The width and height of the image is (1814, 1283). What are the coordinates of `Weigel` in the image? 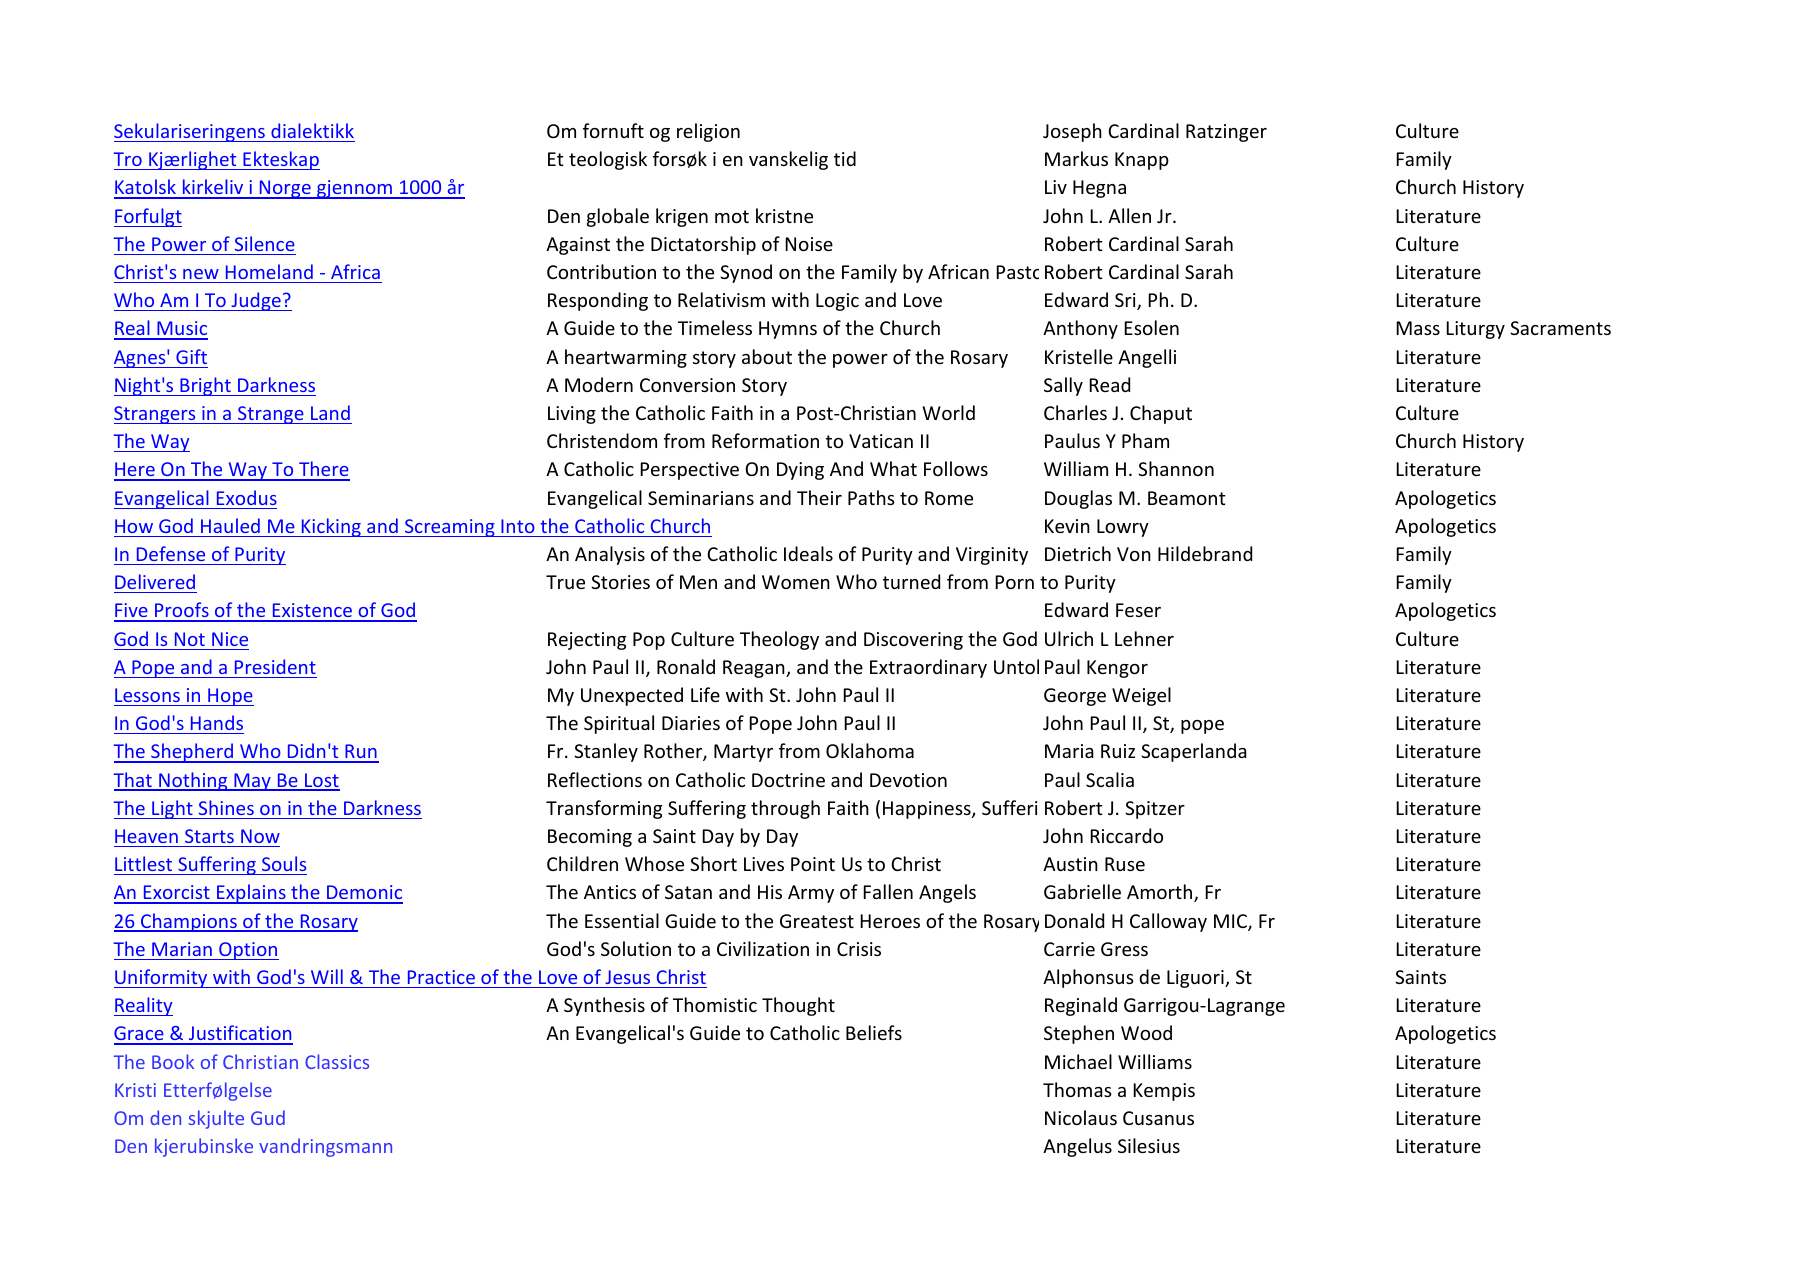 It's located at (1141, 696).
